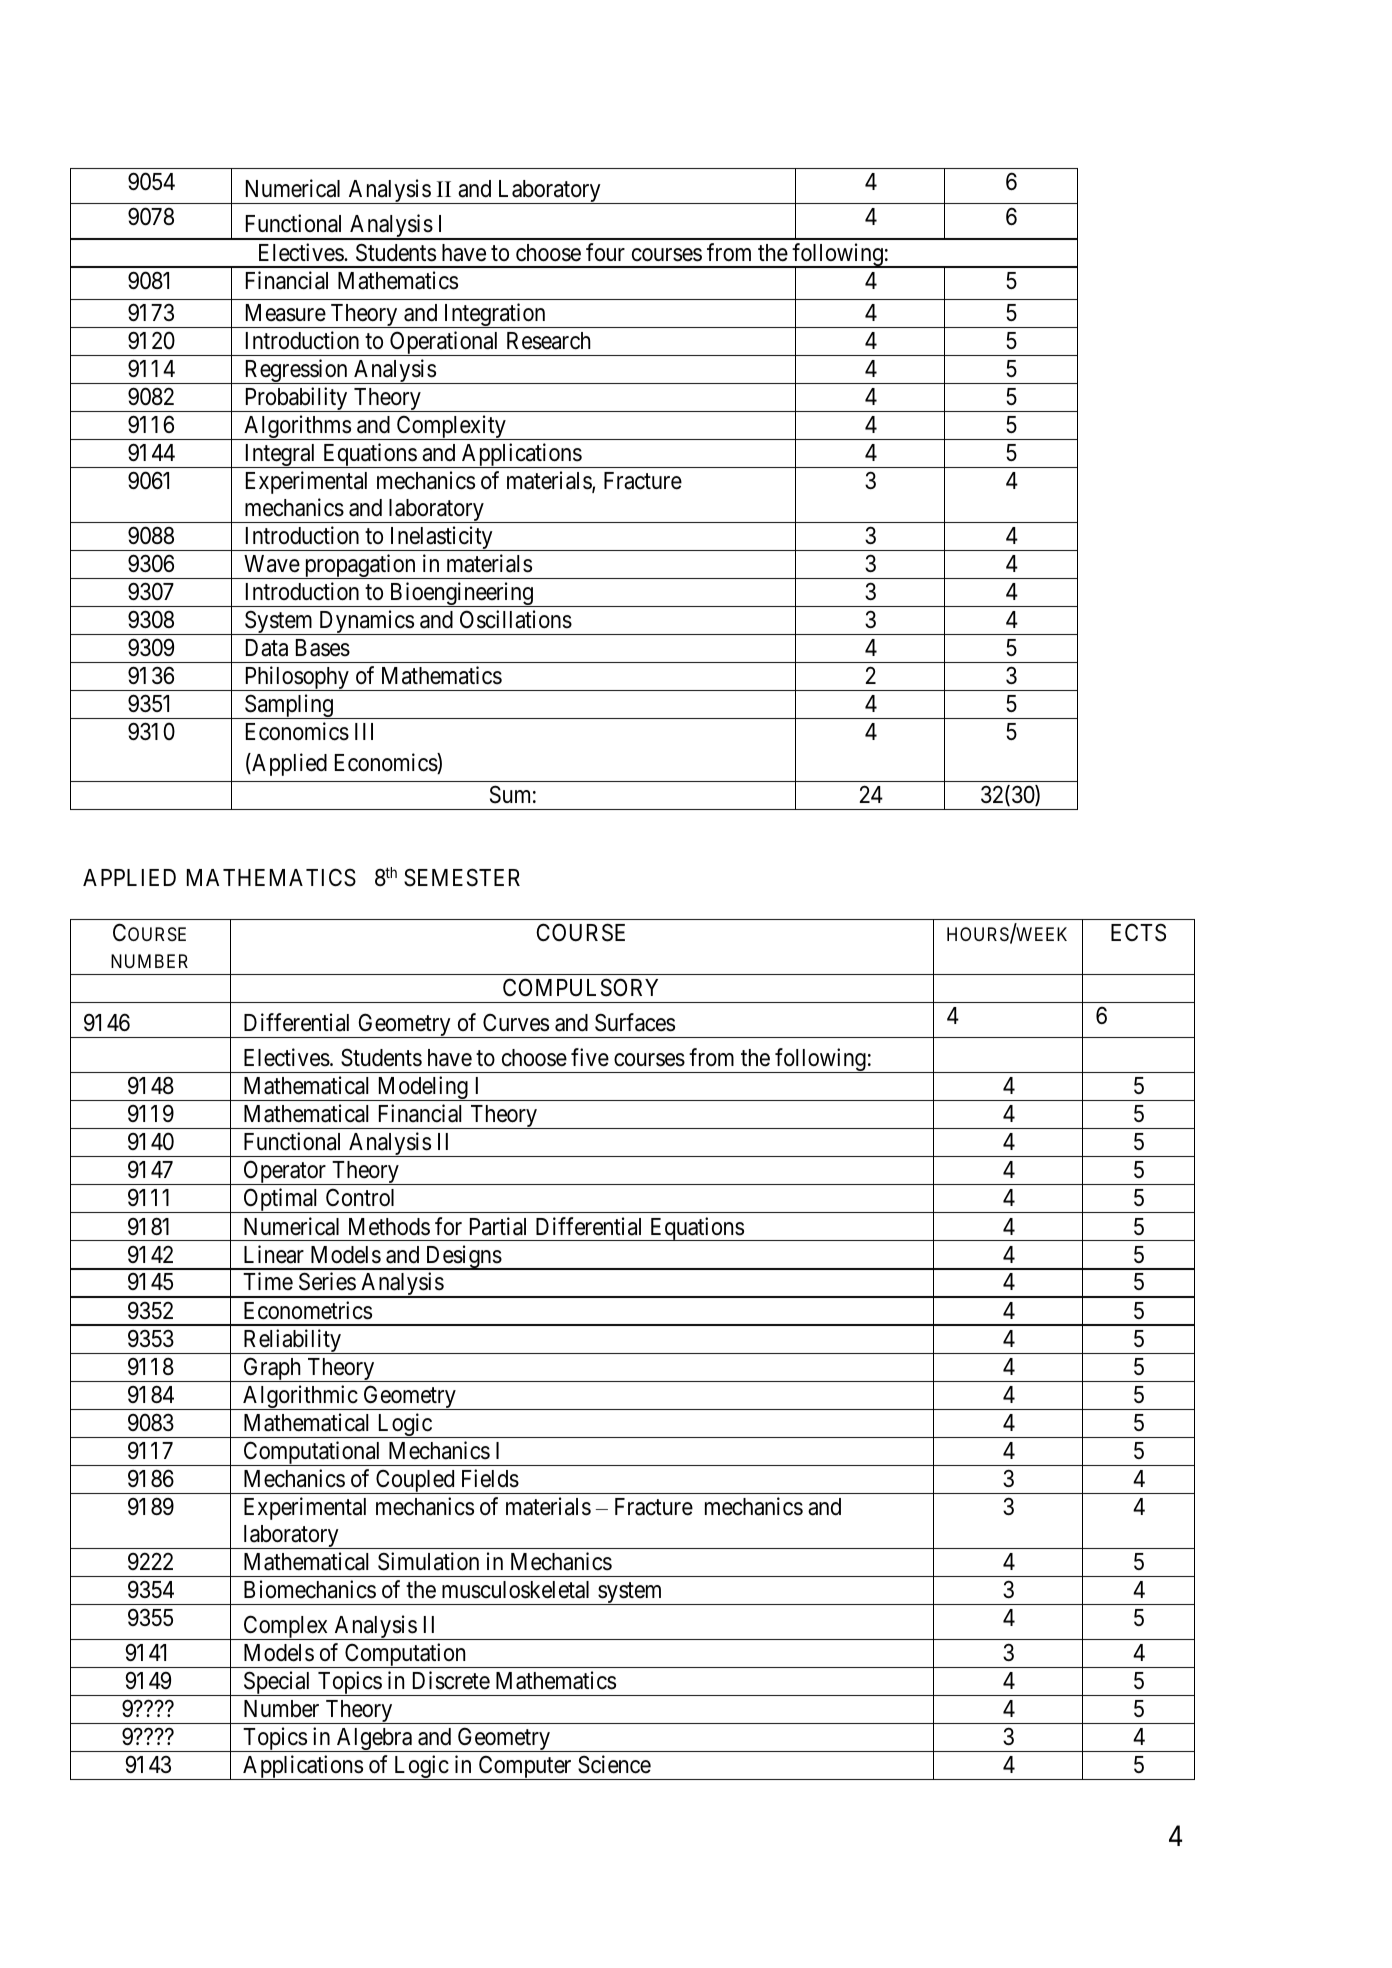 This screenshot has height=1968, width=1392. I want to click on Research, so click(549, 341).
